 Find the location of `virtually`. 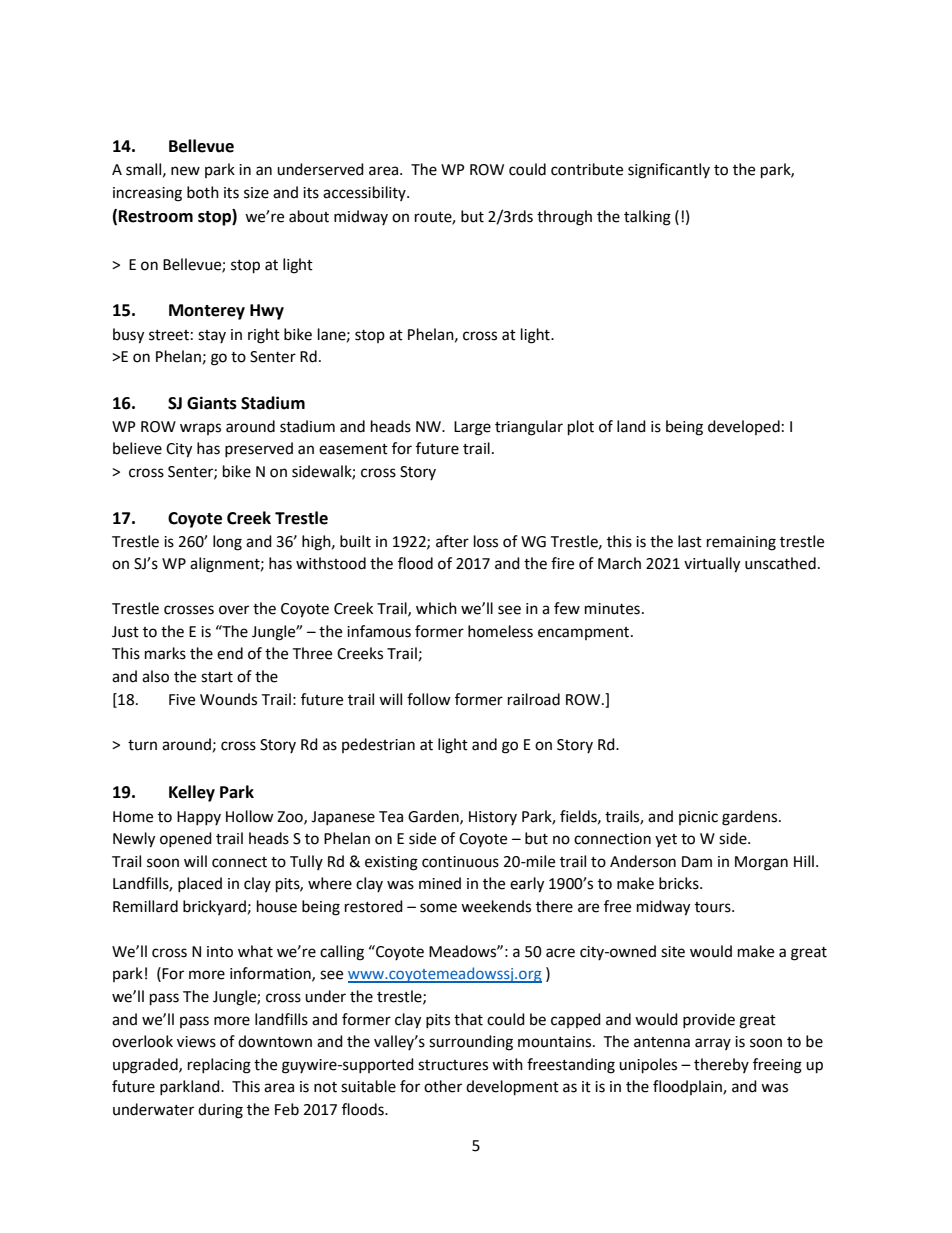

virtually is located at coordinates (712, 565).
